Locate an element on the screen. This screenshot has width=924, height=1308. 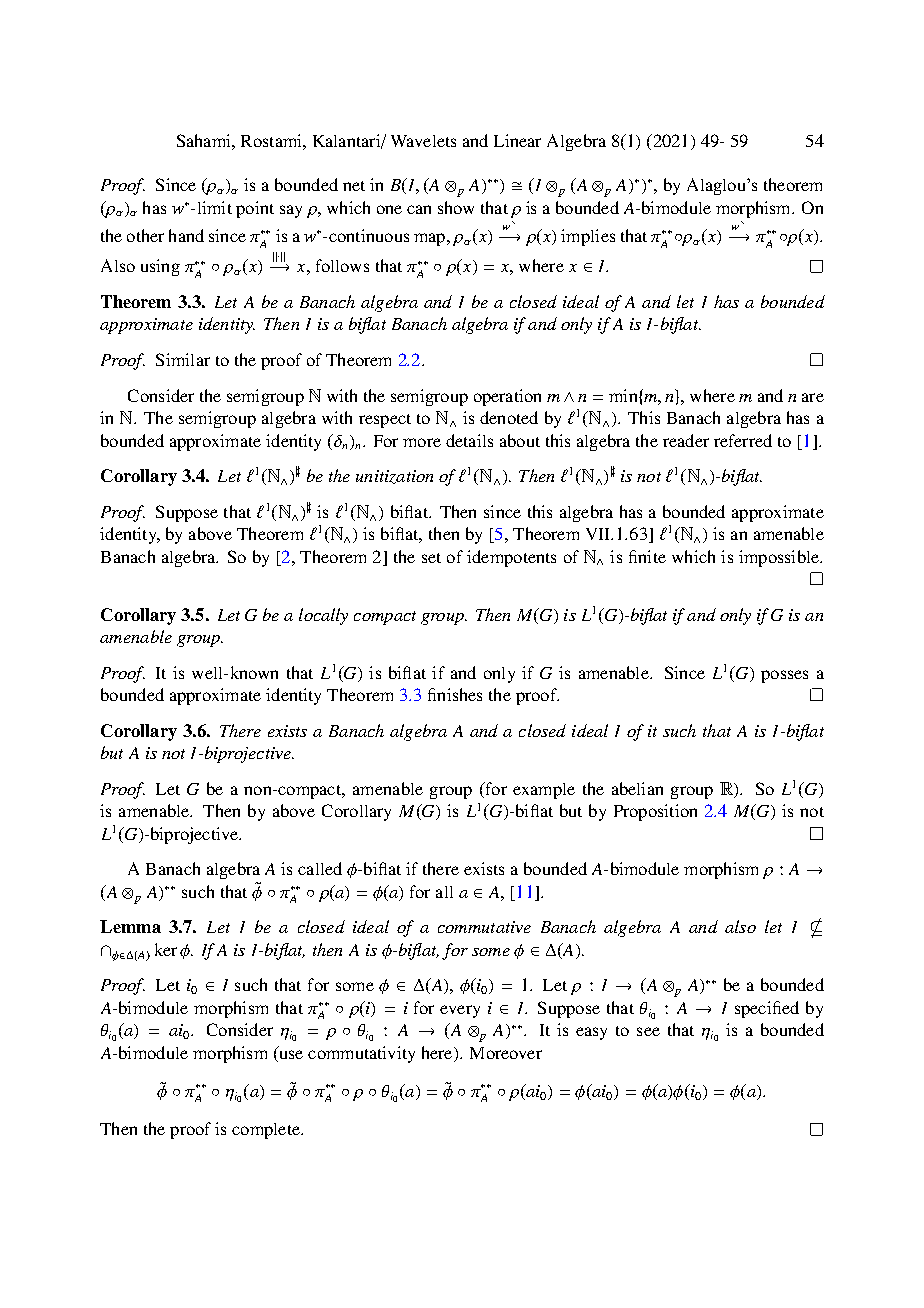
implies is located at coordinates (588, 237).
